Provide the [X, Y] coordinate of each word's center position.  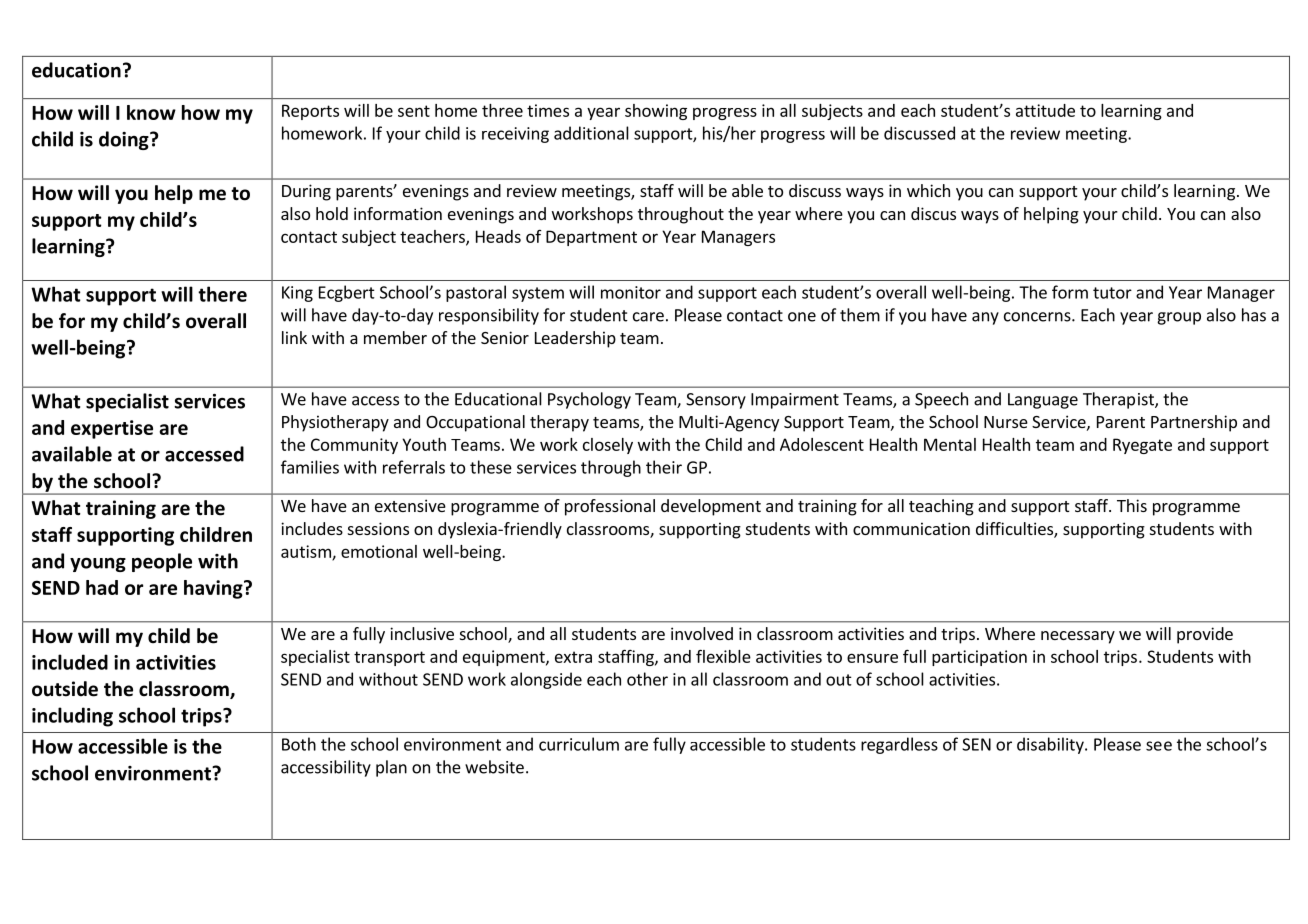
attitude [1045, 110]
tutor [1112, 293]
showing [656, 112]
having [214, 589]
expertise [112, 429]
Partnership [1194, 423]
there [222, 294]
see [1159, 746]
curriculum [579, 744]
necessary [1078, 637]
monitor [631, 292]
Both [299, 744]
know [151, 112]
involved [702, 633]
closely [608, 446]
